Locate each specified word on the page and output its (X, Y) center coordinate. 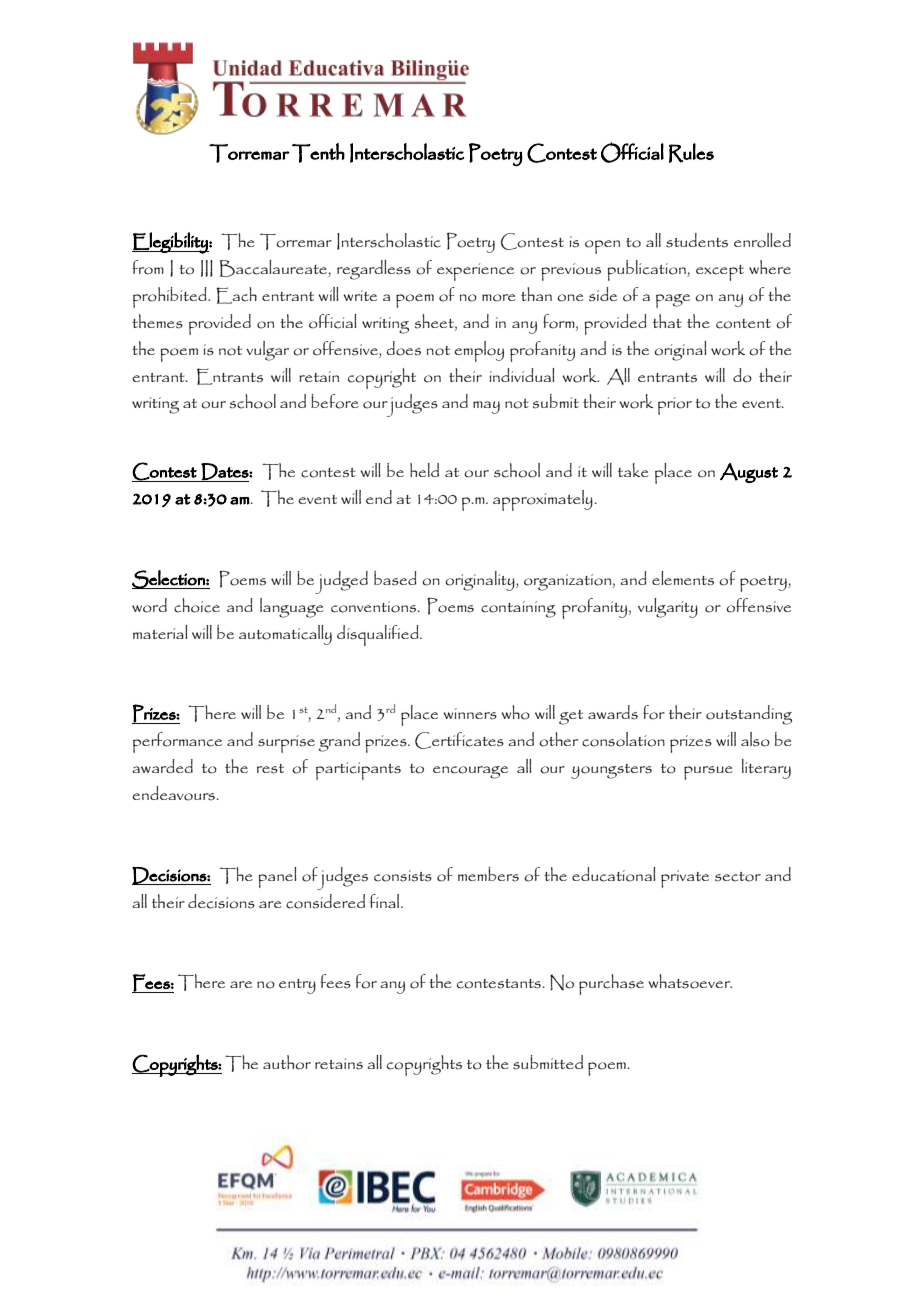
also (755, 739)
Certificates (459, 740)
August (749, 473)
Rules (691, 153)
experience (475, 272)
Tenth (318, 153)
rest (270, 769)
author (287, 1062)
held (424, 470)
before (335, 401)
